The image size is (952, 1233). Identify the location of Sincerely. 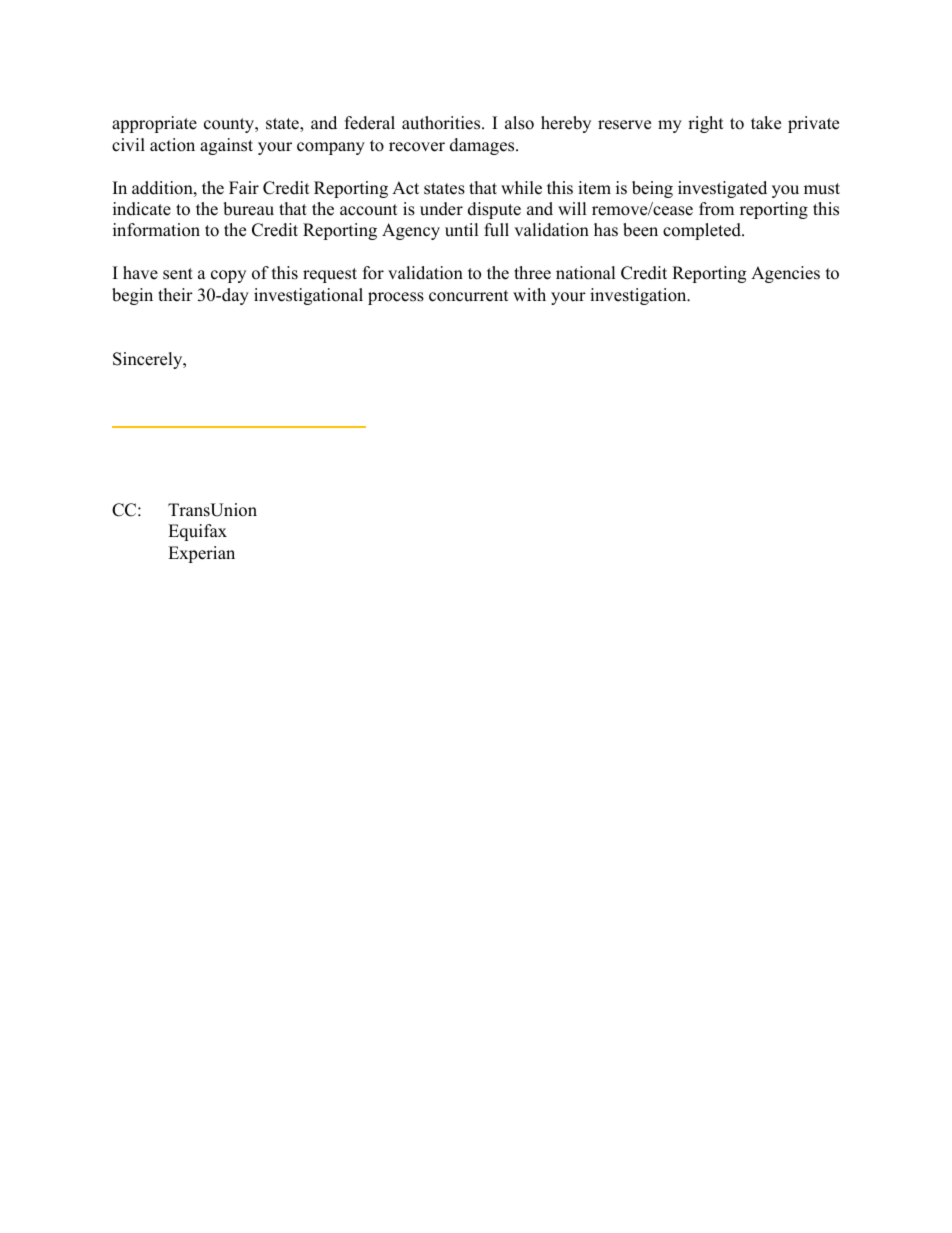
(149, 360).
